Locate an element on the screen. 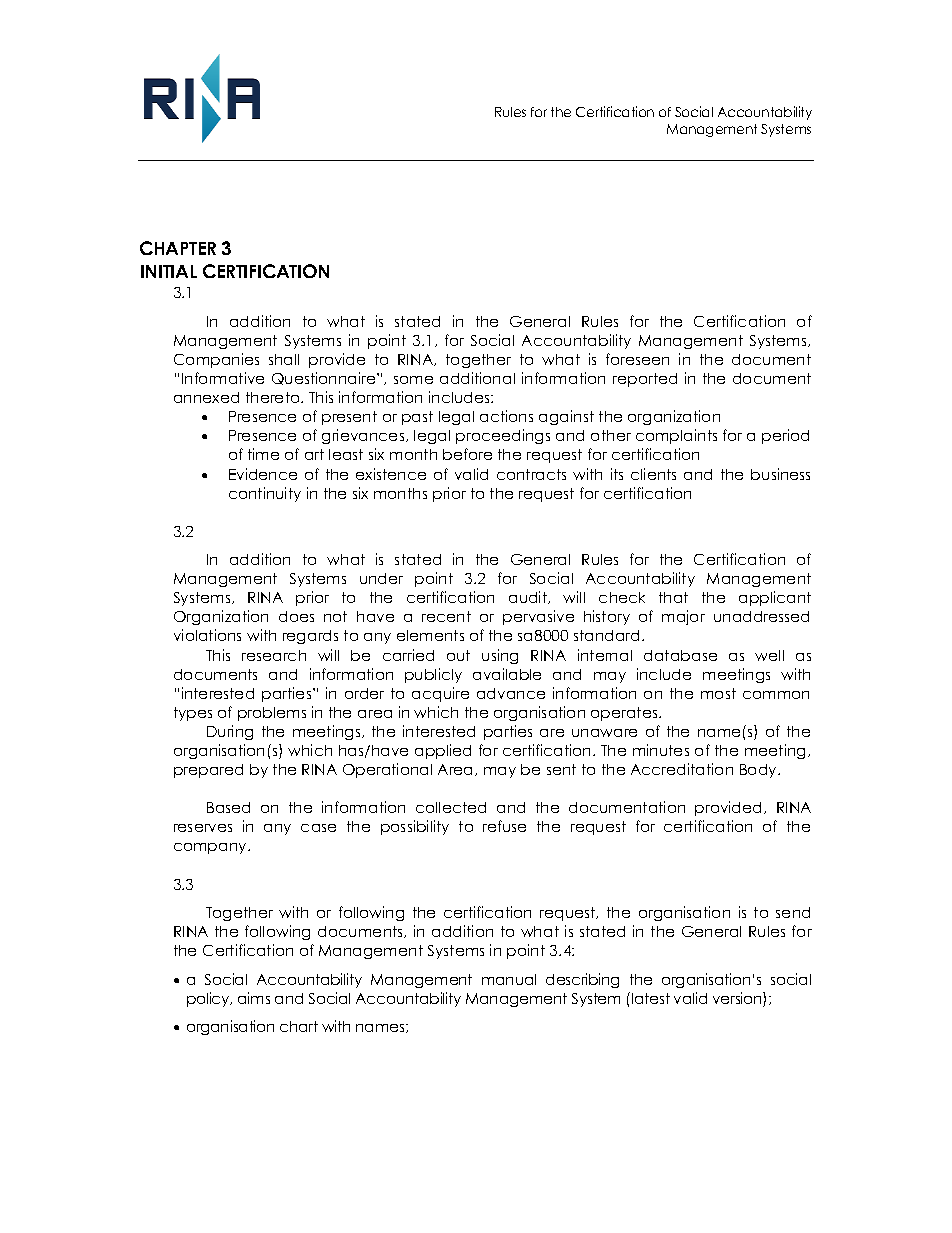  Accreditation is located at coordinates (682, 769).
